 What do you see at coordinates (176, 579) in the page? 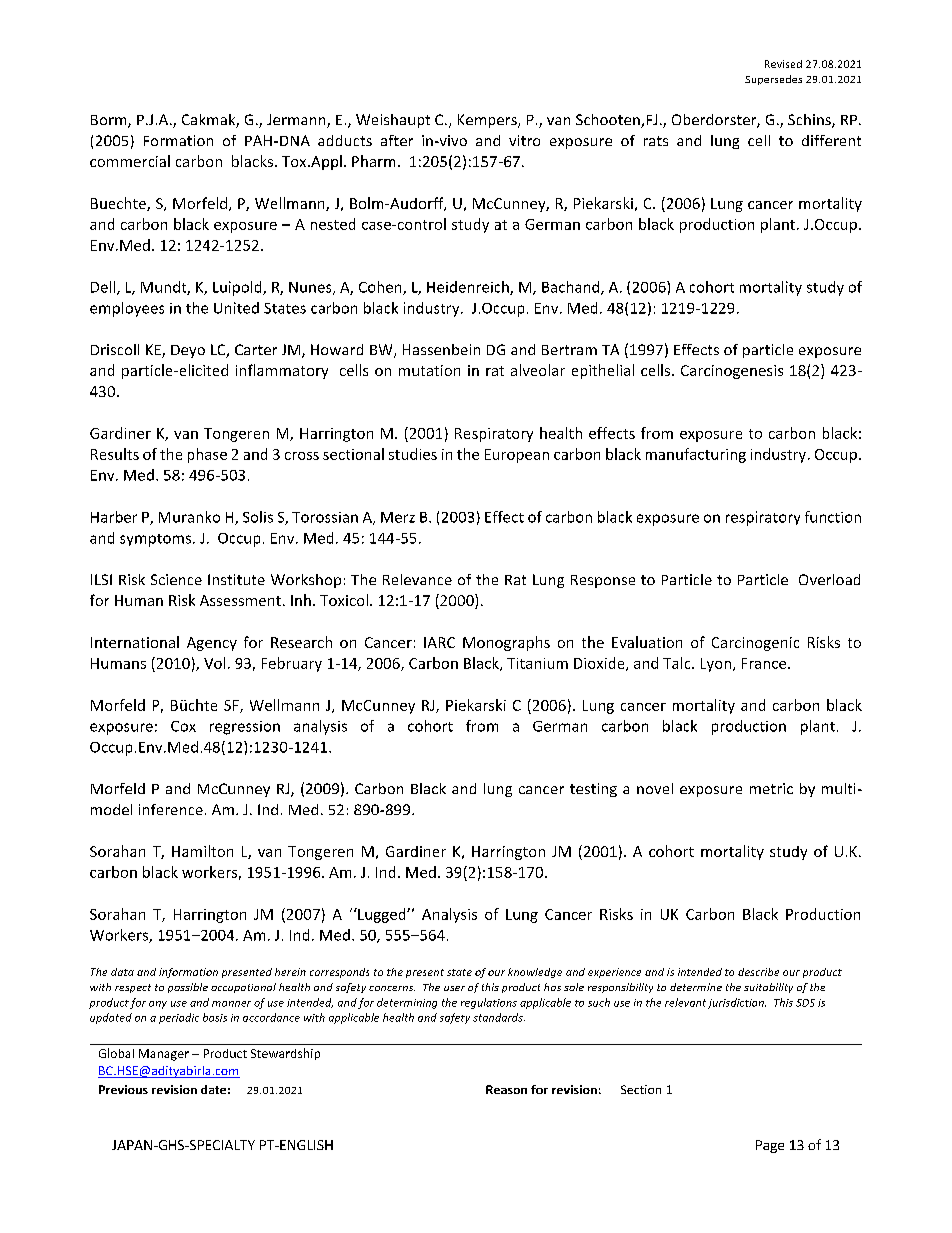
I see `Science` at bounding box center [176, 579].
